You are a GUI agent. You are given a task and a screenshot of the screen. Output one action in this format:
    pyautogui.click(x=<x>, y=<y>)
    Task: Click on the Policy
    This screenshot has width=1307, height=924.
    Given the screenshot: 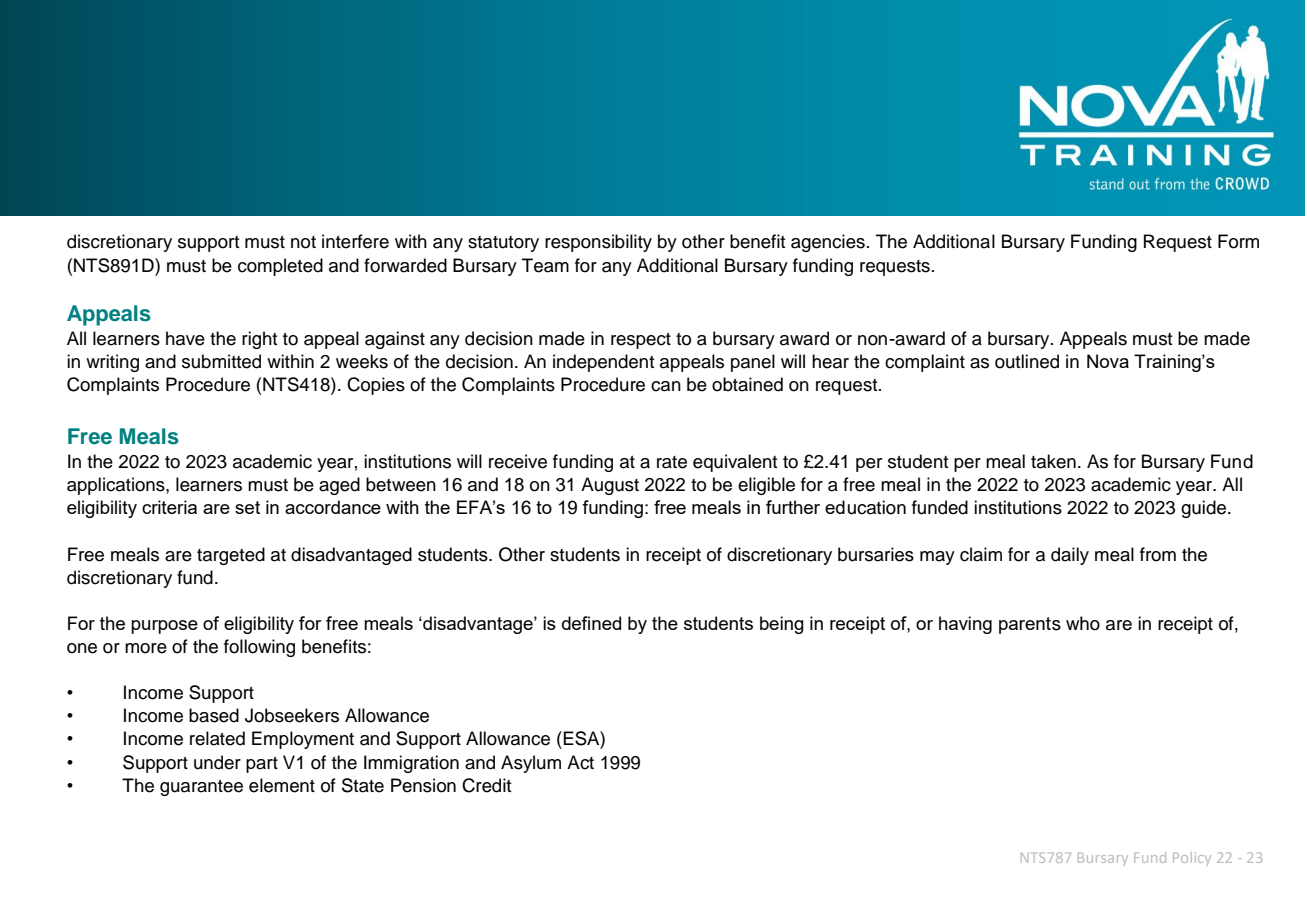 What is the action you would take?
    pyautogui.click(x=1192, y=859)
